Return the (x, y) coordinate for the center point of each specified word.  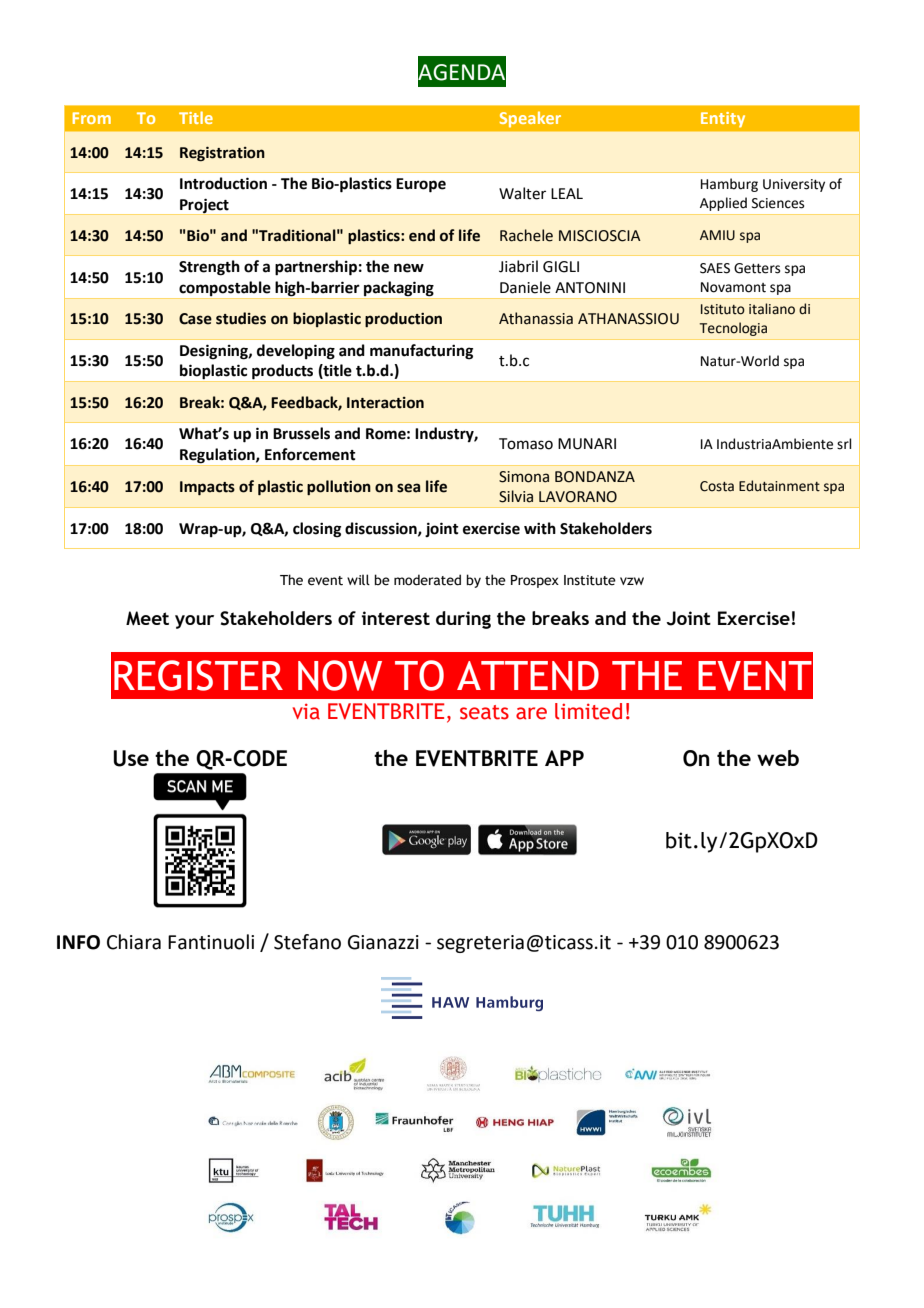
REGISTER (198, 675)
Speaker (530, 119)
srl (844, 444)
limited (588, 711)
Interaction (385, 403)
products (283, 373)
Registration (222, 154)
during (463, 620)
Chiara (134, 942)
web (778, 758)
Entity (723, 120)
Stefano (307, 942)
